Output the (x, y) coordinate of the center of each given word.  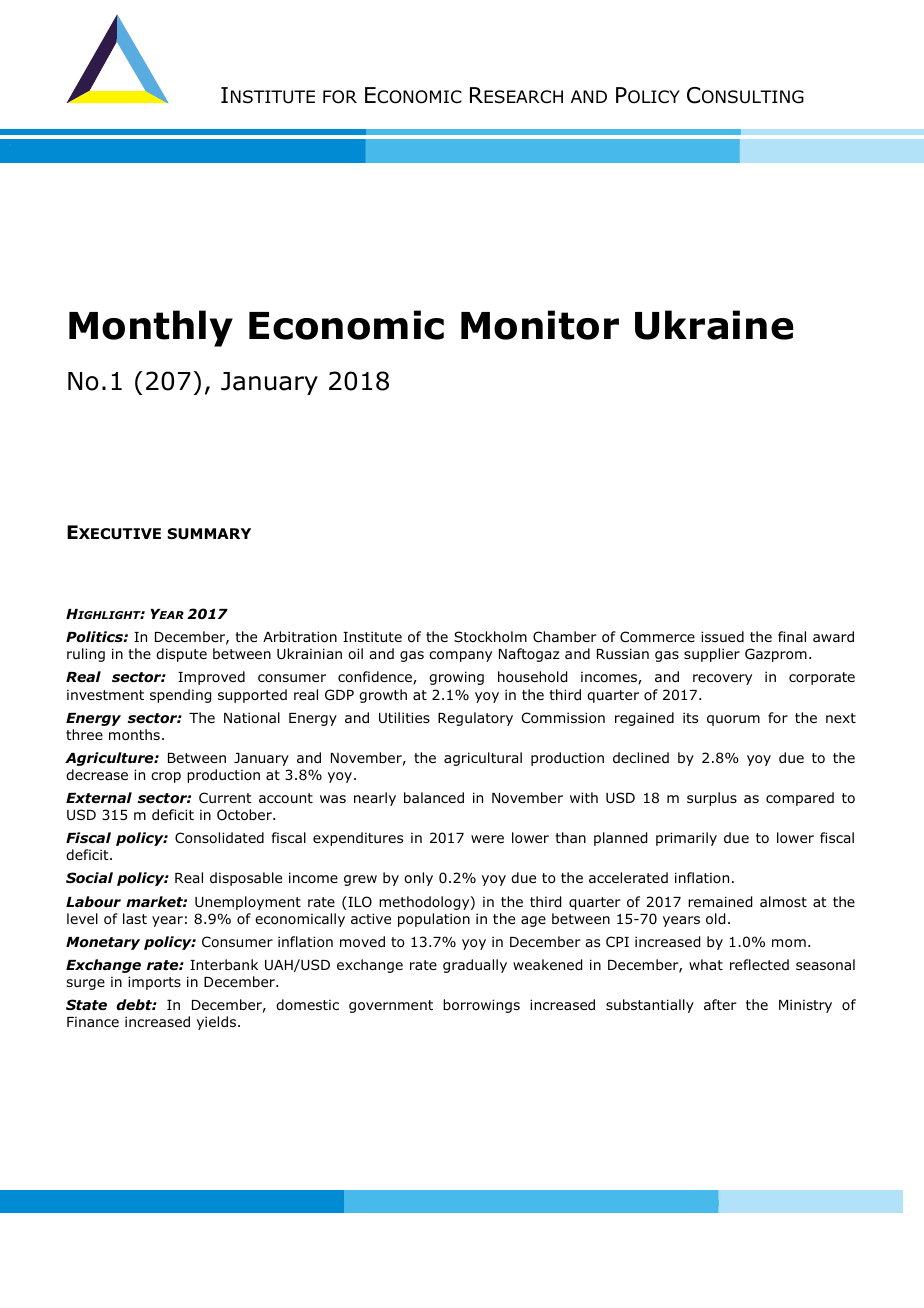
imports (154, 983)
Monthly (151, 328)
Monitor (540, 325)
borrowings (481, 1006)
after (720, 1004)
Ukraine (714, 325)
